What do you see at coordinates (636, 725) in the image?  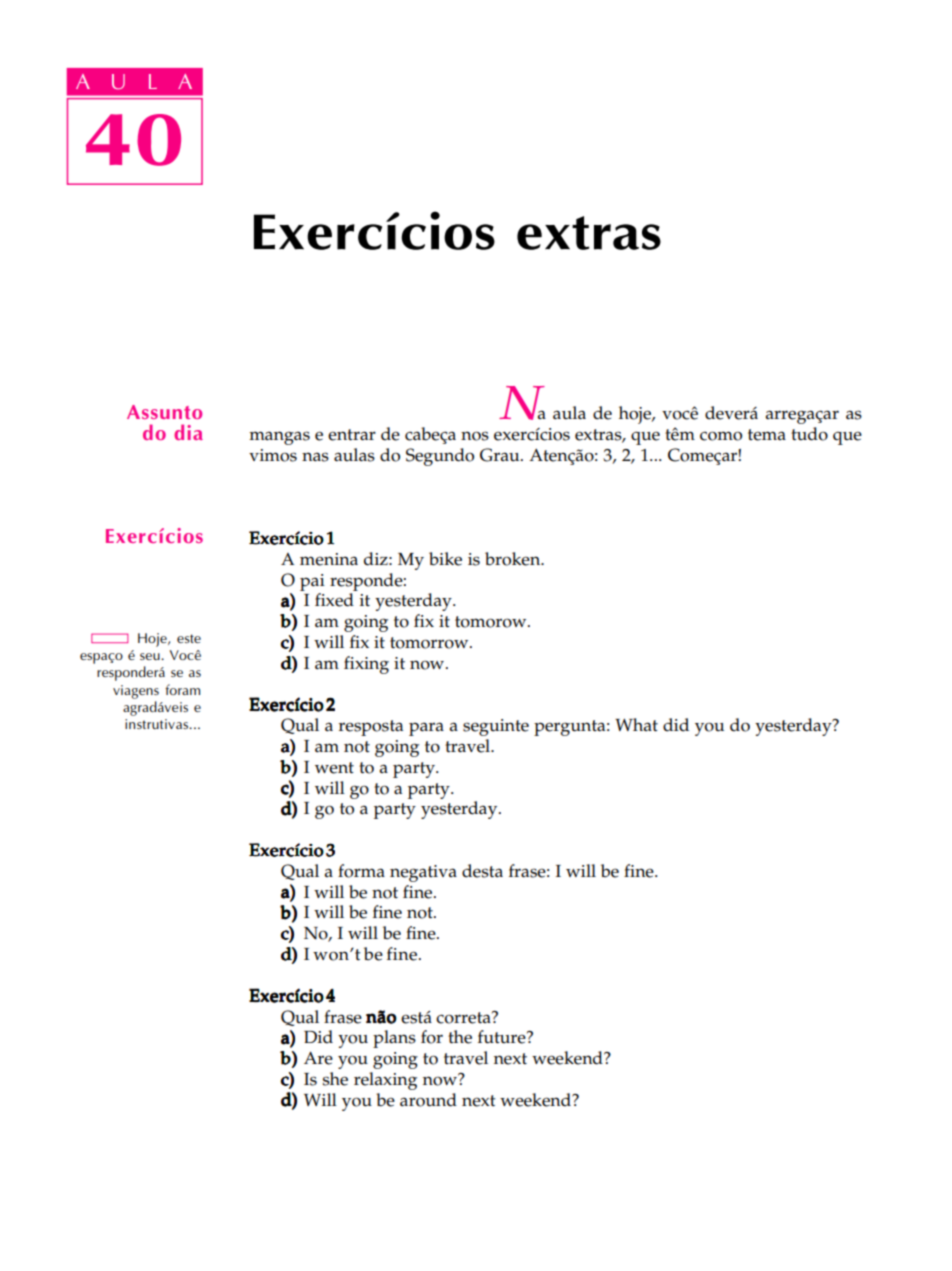 I see `What` at bounding box center [636, 725].
